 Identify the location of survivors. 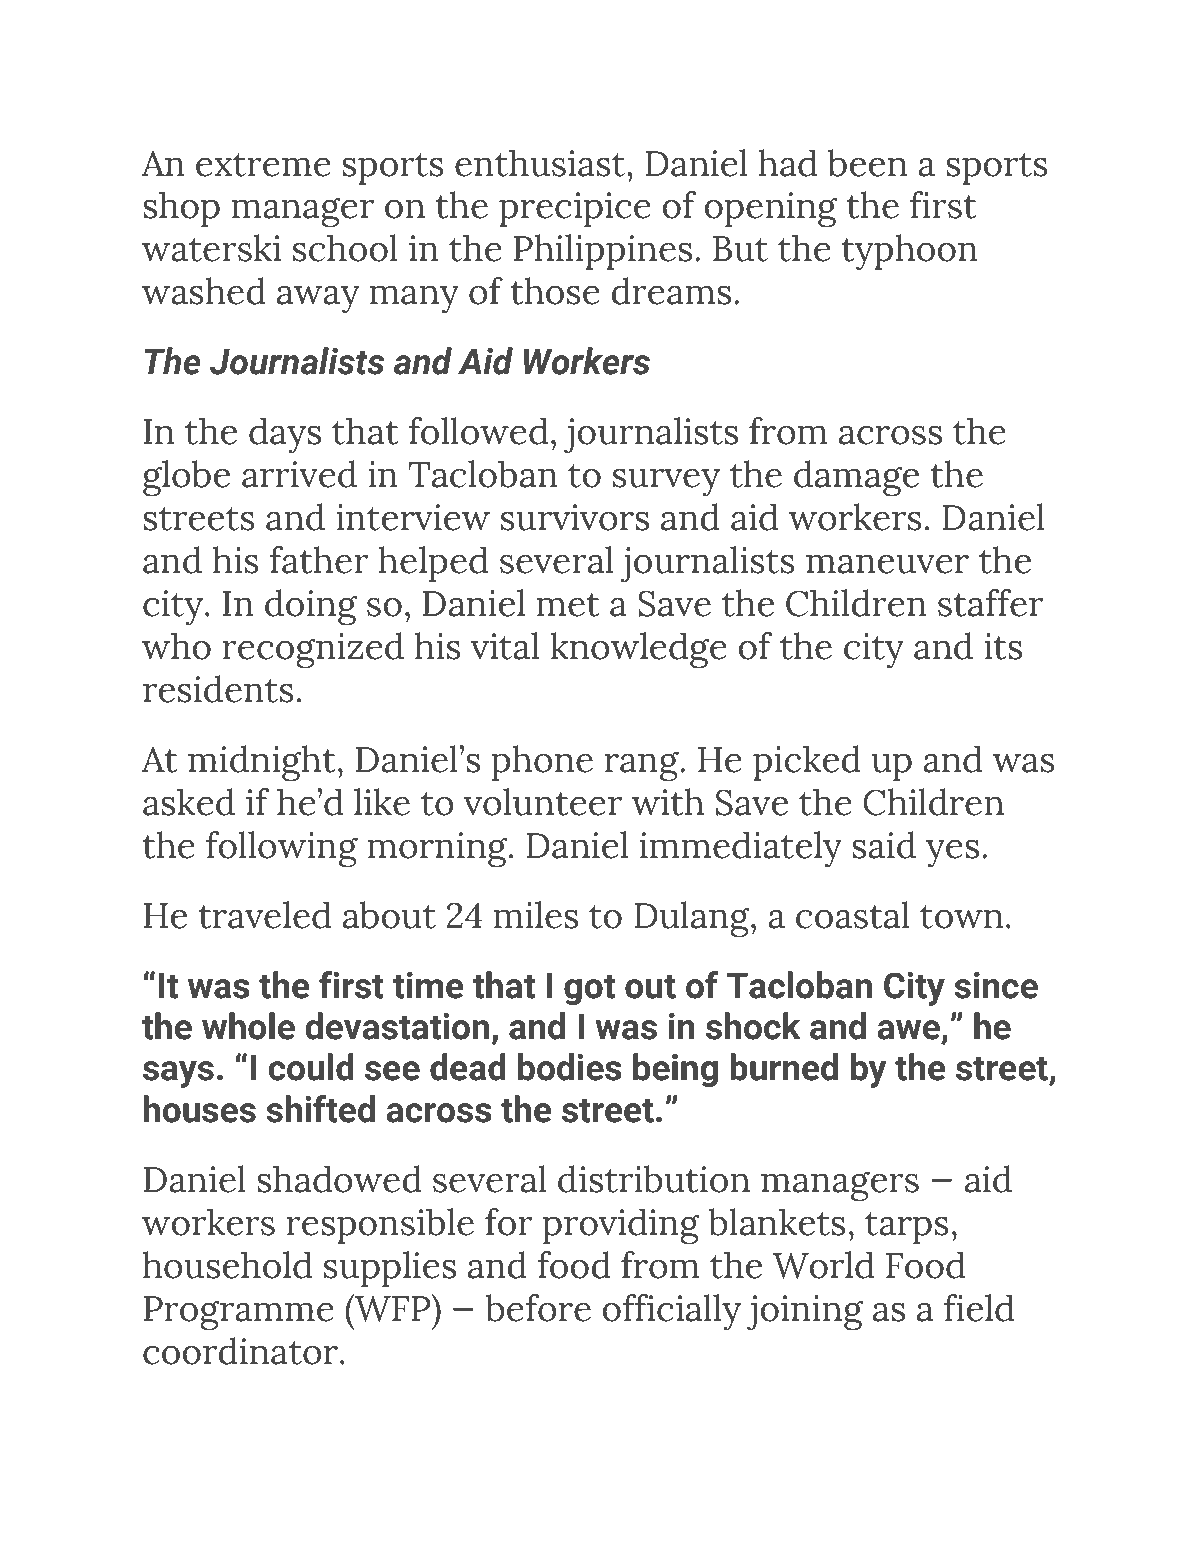
(575, 517).
